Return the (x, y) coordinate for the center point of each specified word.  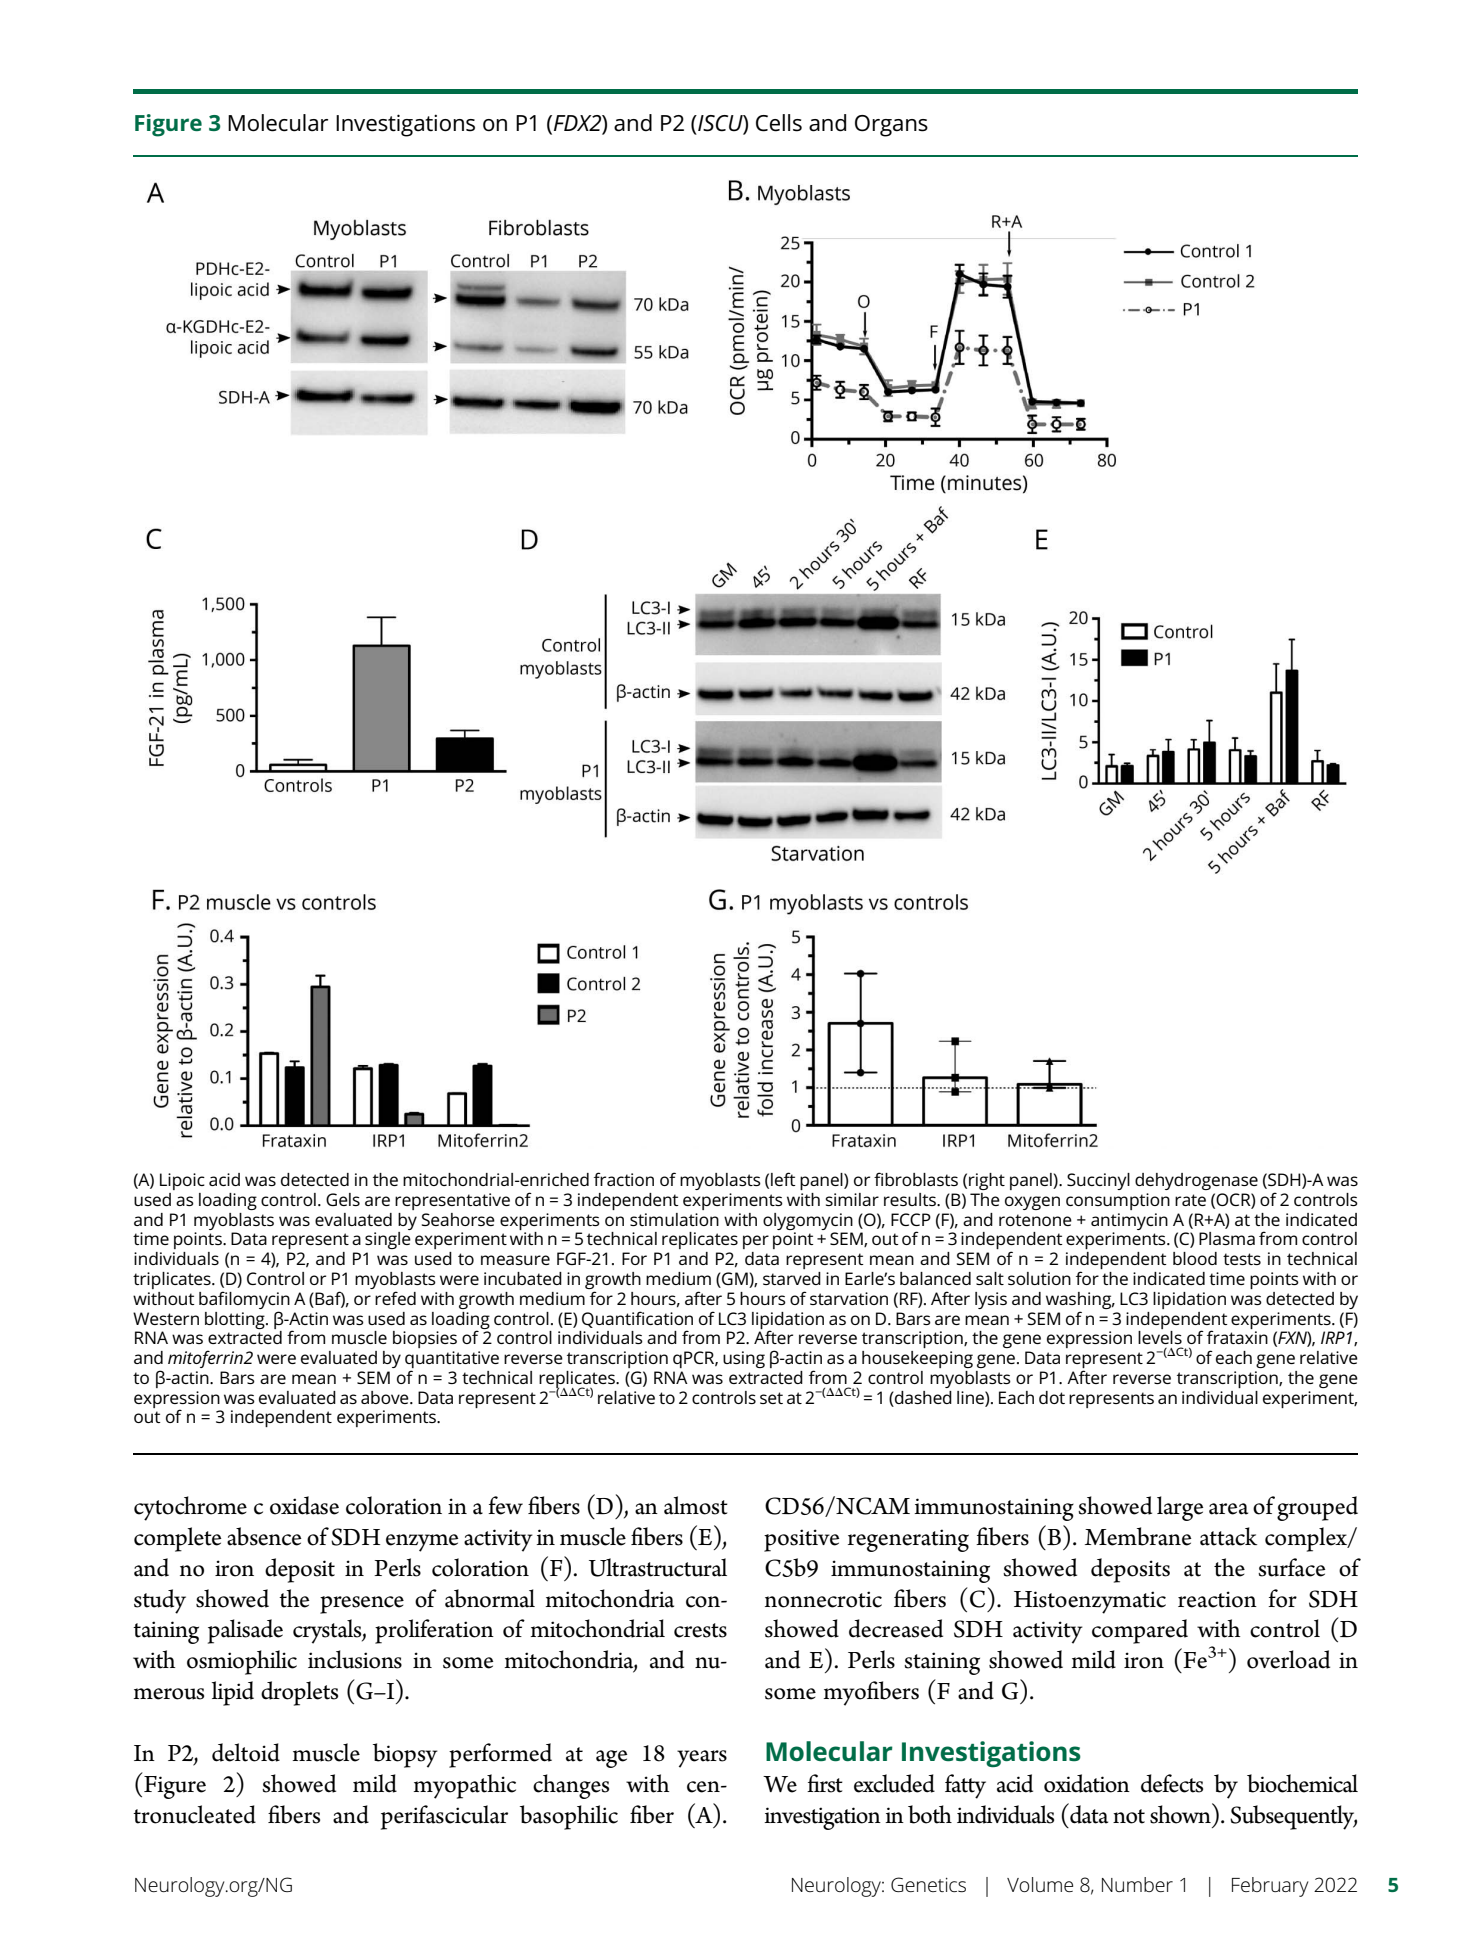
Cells (779, 123)
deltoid (246, 1752)
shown (1181, 1813)
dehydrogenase (1196, 1181)
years (702, 1759)
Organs (891, 126)
